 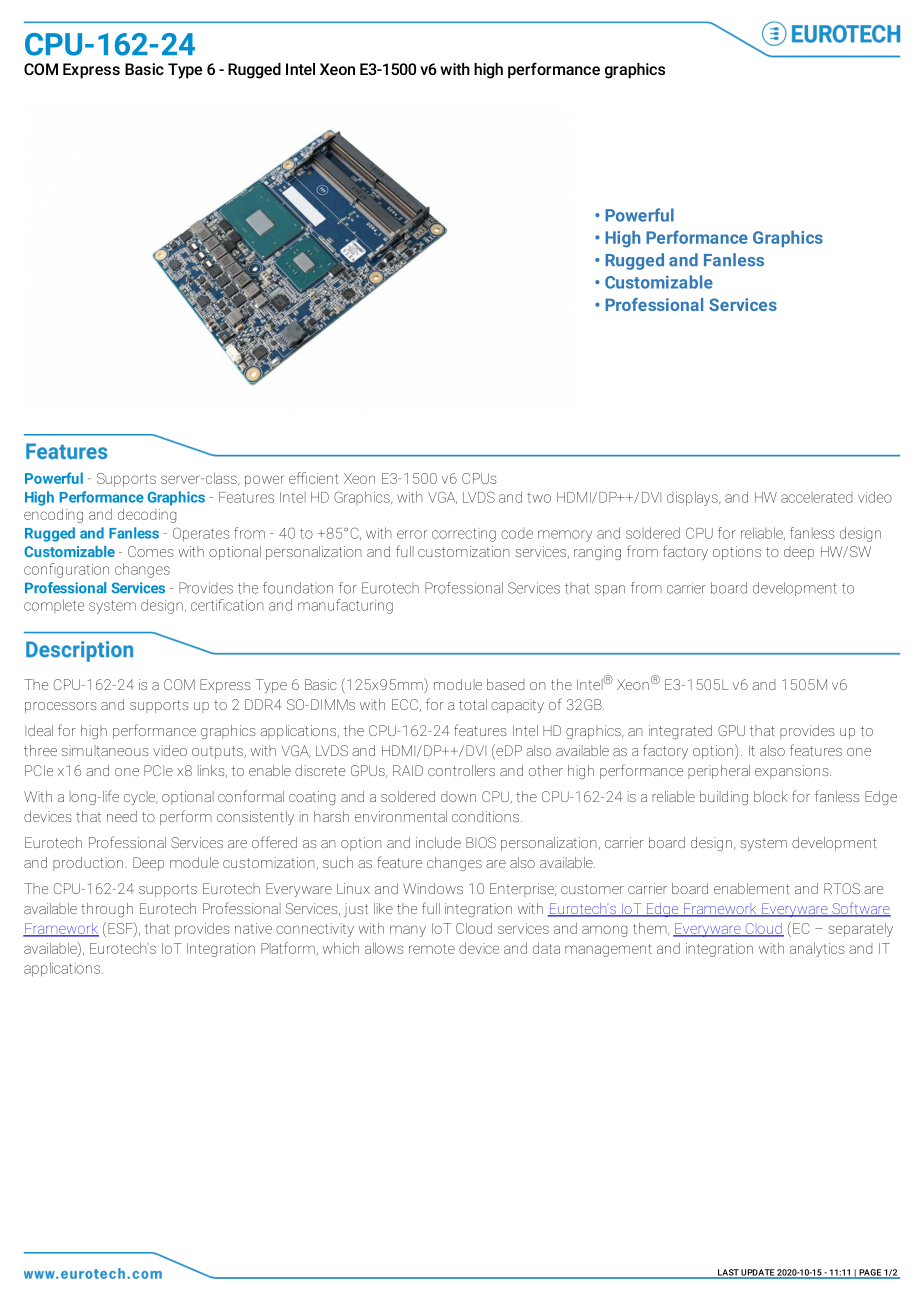 I want to click on through, so click(x=107, y=910).
